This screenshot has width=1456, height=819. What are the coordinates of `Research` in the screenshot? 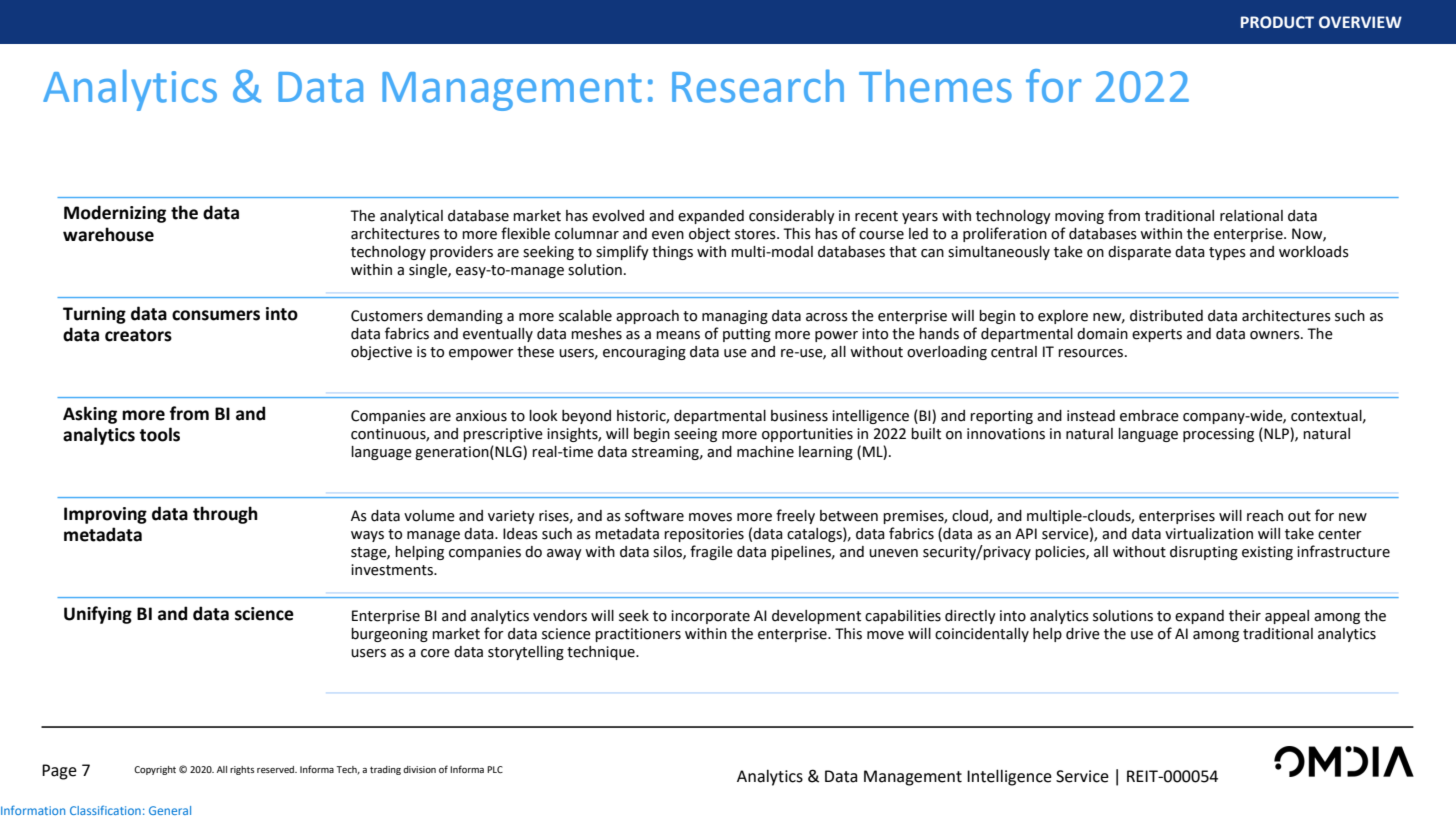 It's located at (758, 86).
